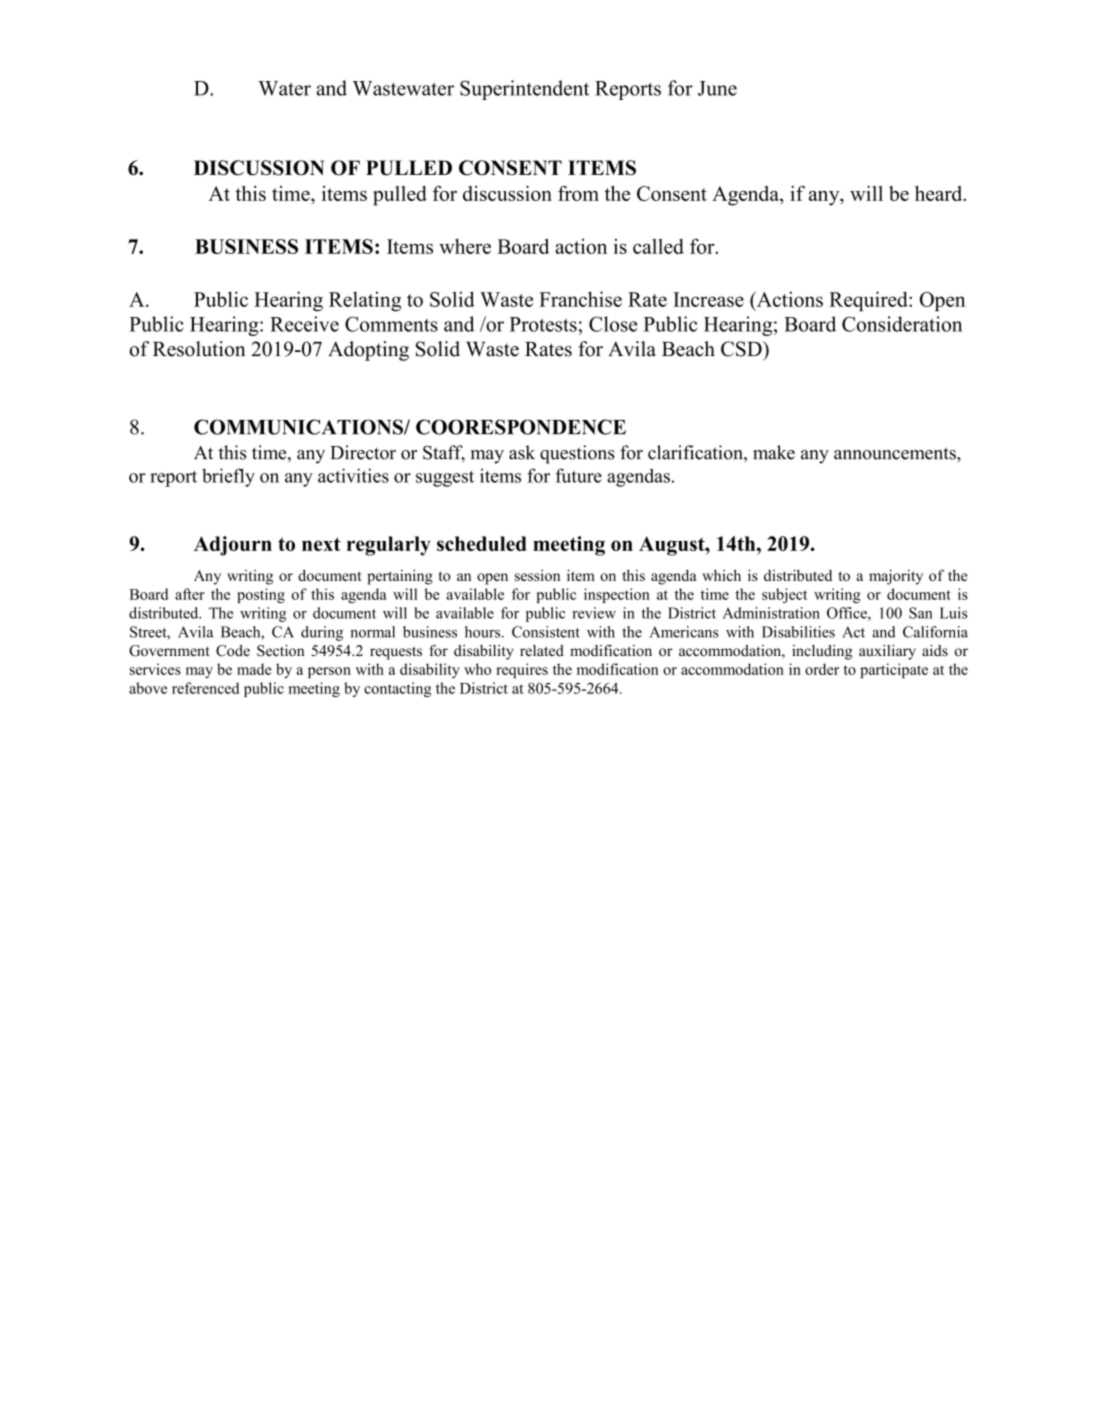 This document has width=1097, height=1420. Describe the element at coordinates (717, 88) in the document. I see `June` at that location.
